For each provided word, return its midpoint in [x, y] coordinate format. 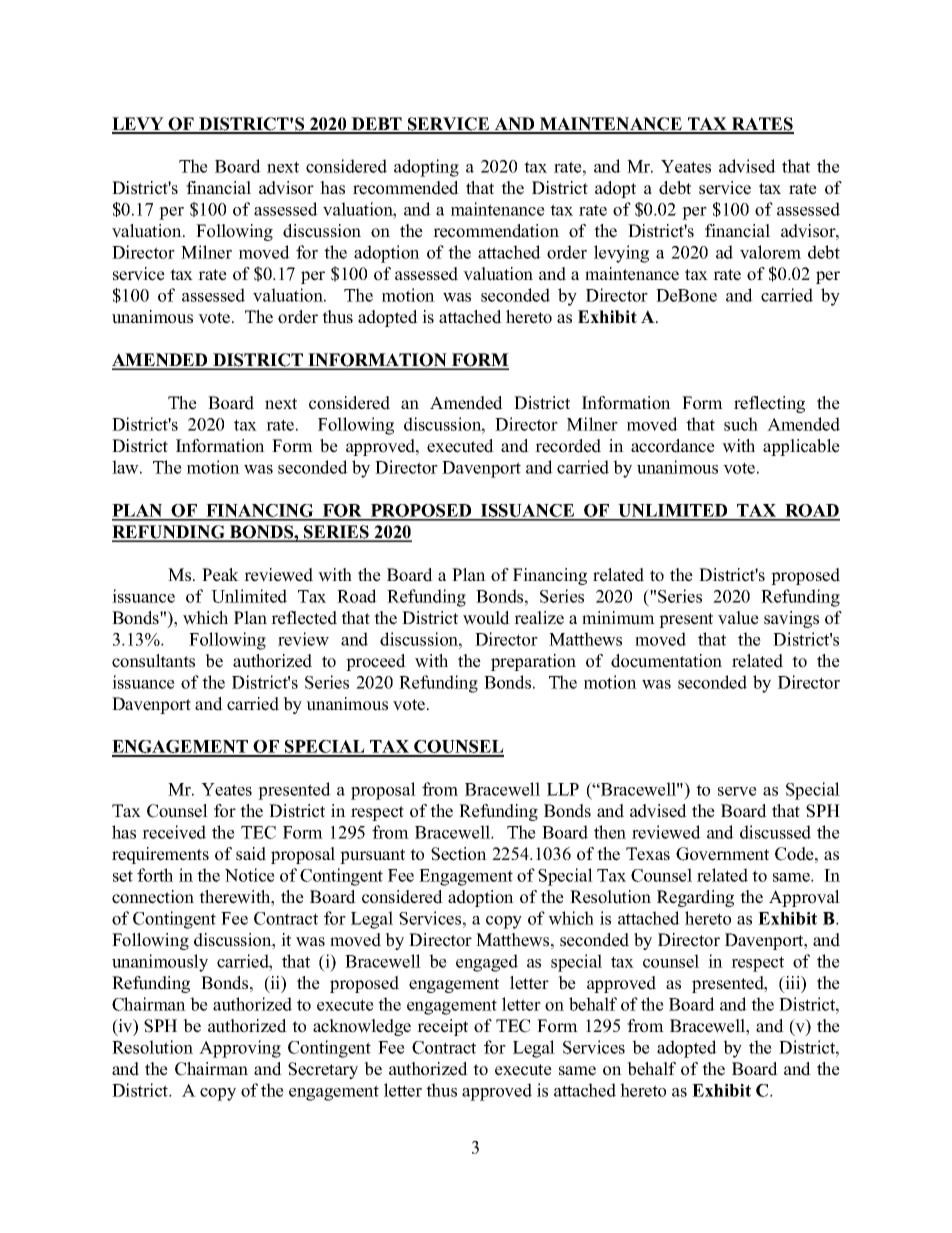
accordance [673, 446]
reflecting [769, 404]
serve [737, 791]
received [174, 832]
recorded [568, 446]
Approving [240, 1049]
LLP [563, 789]
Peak [220, 575]
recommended [406, 188]
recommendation [496, 231]
